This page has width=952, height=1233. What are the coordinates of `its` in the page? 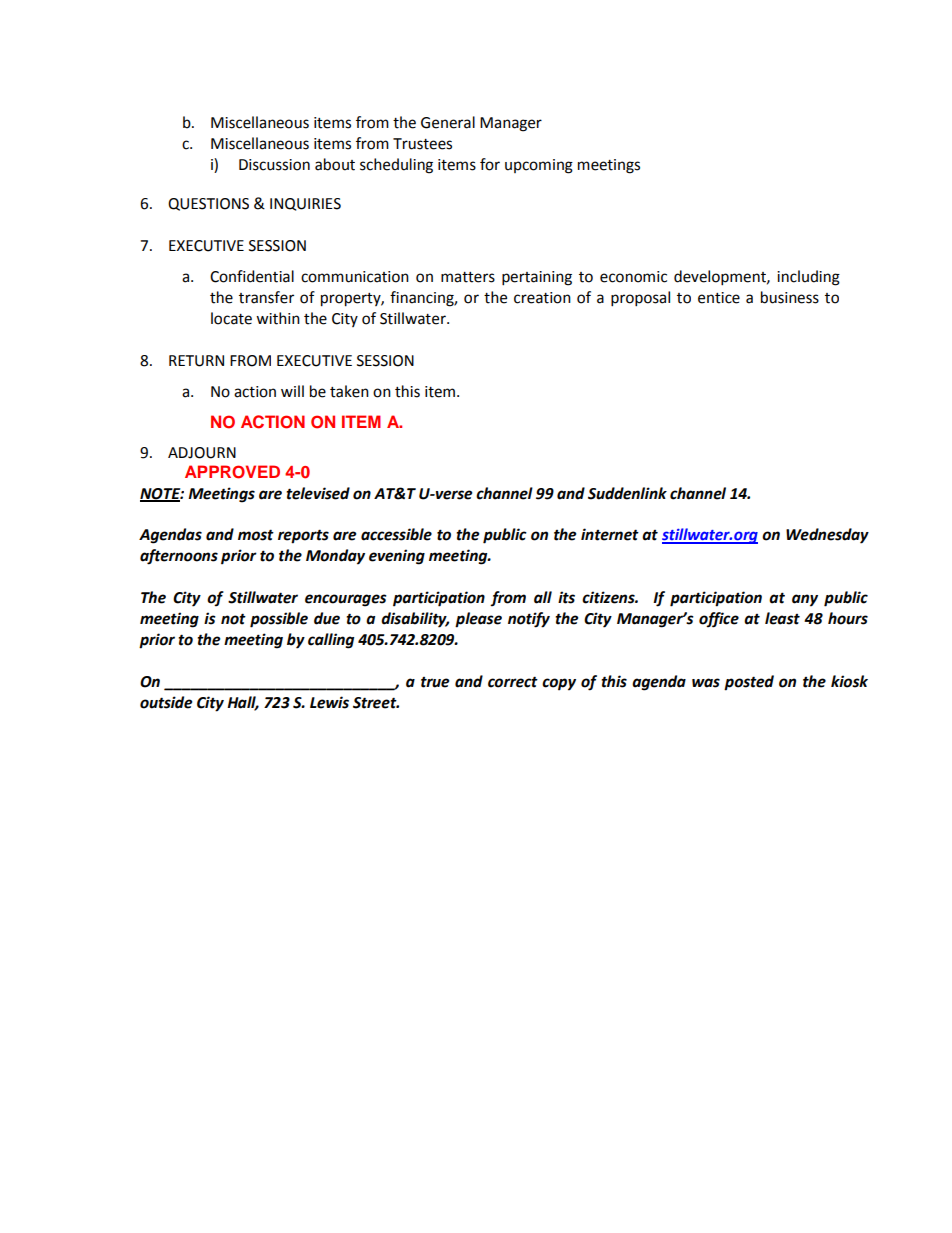 It's located at (566, 597).
